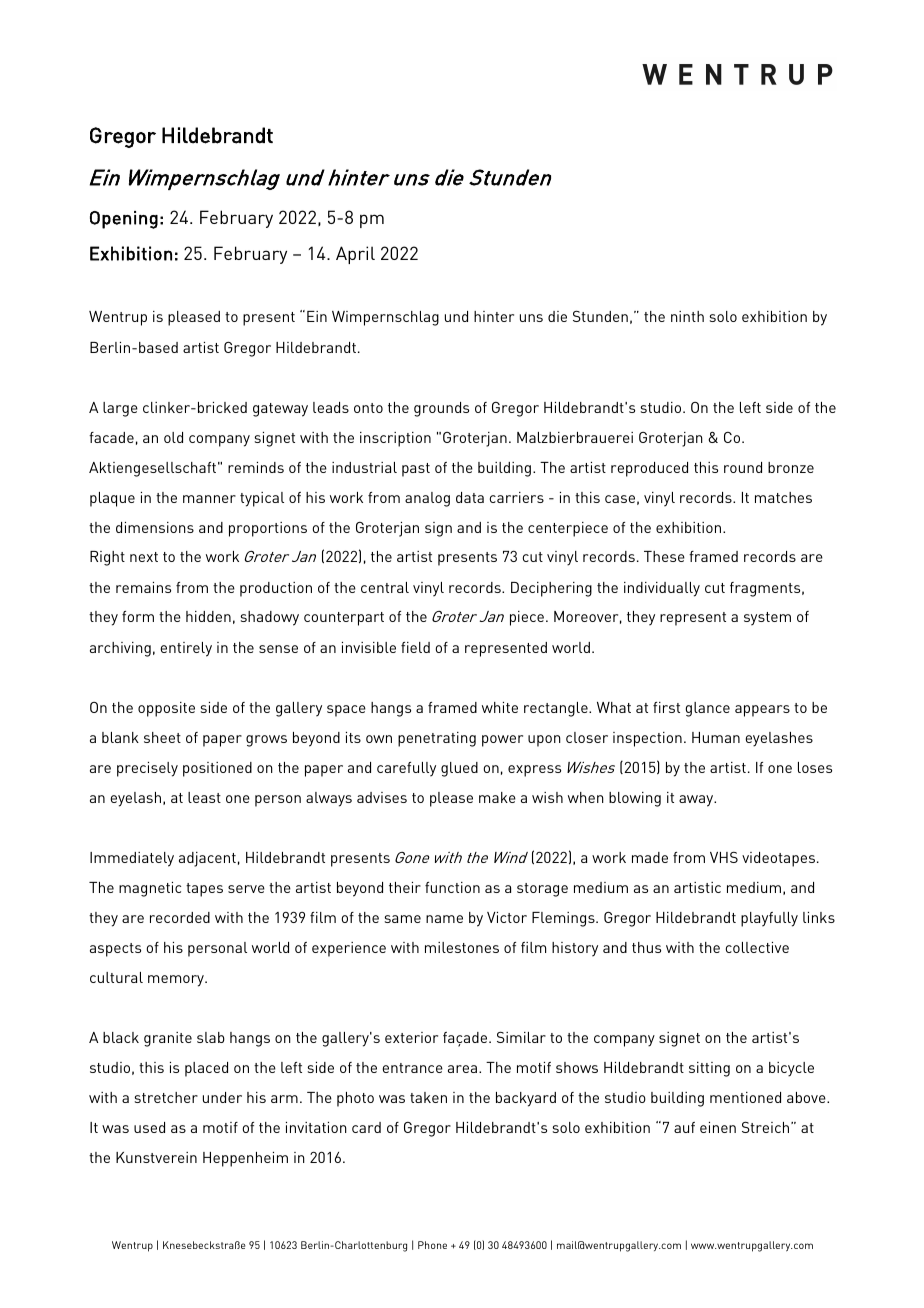 This image has width=924, height=1308. Describe the element at coordinates (470, 497) in the image. I see `data` at that location.
